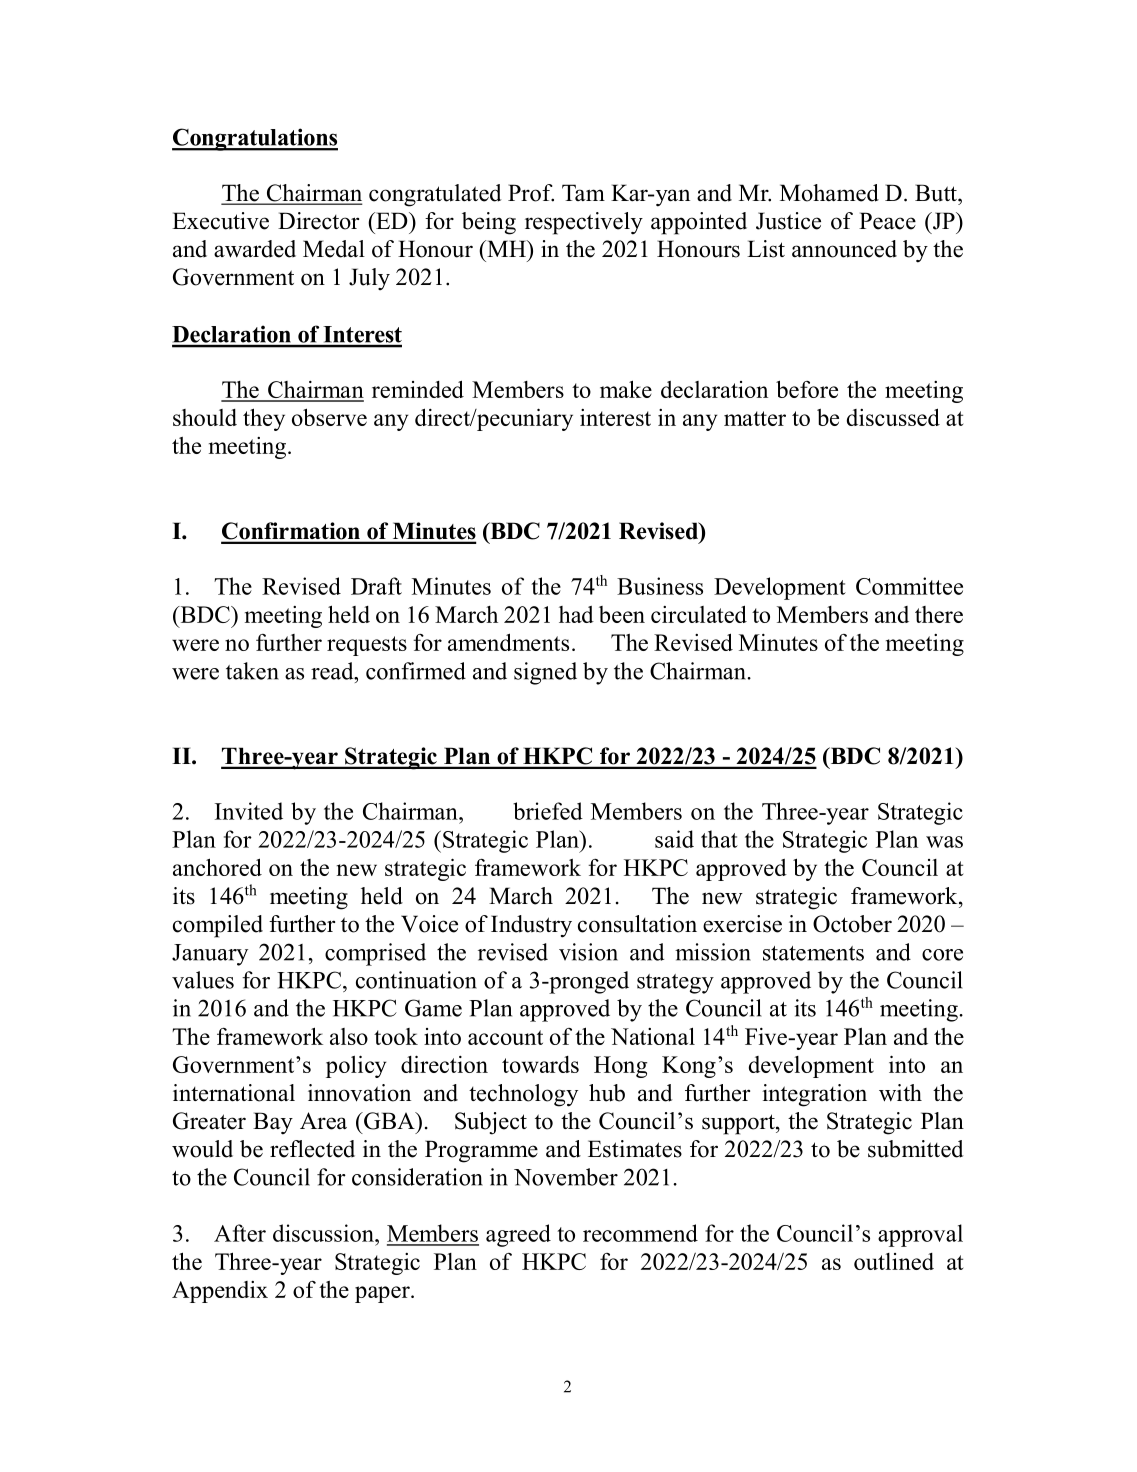  I want to click on discussion, so click(324, 1233).
